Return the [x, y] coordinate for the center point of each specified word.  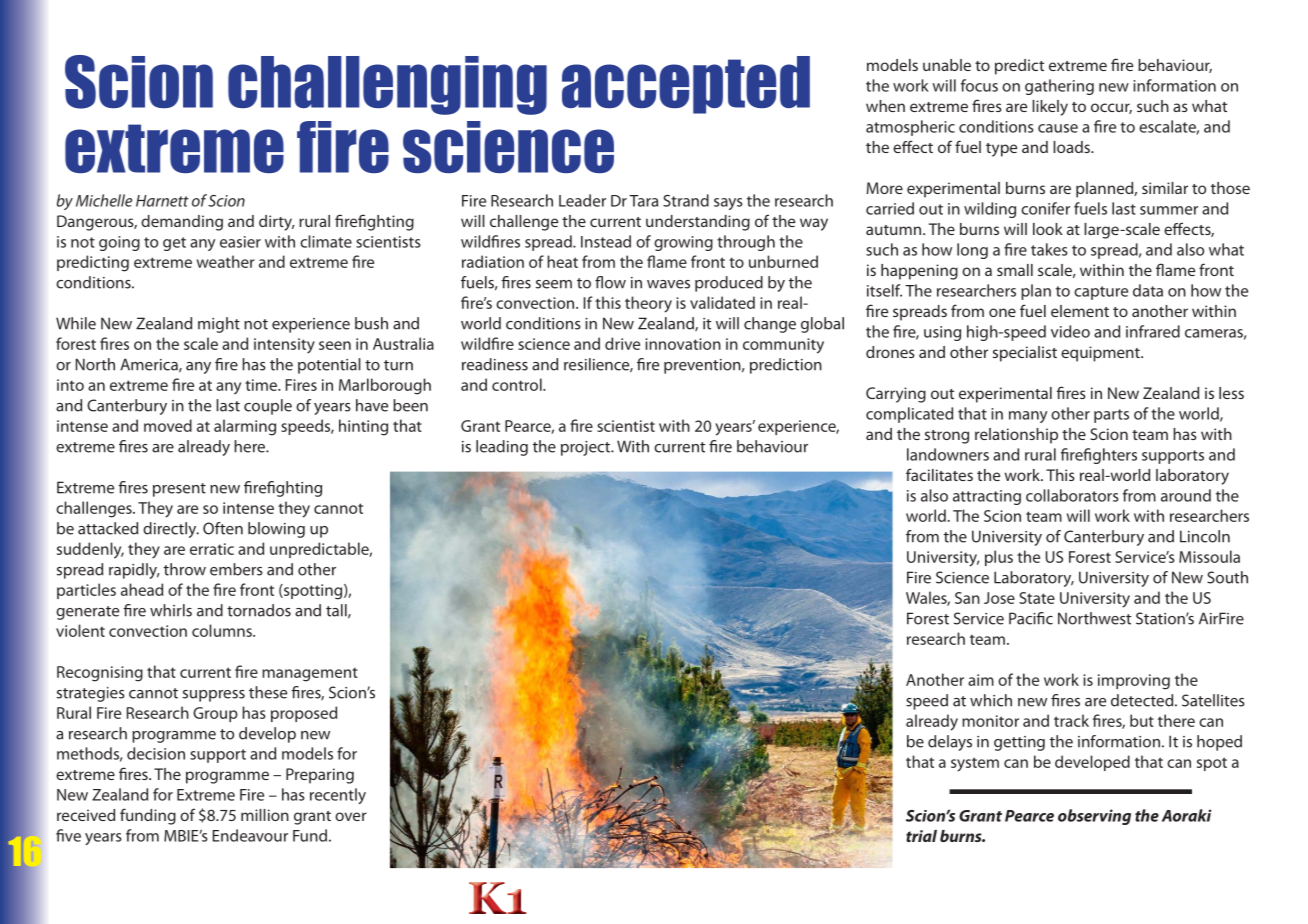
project [587, 448]
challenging [387, 85]
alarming [245, 427]
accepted [686, 85]
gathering [1059, 87]
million [265, 815]
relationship [1016, 436]
